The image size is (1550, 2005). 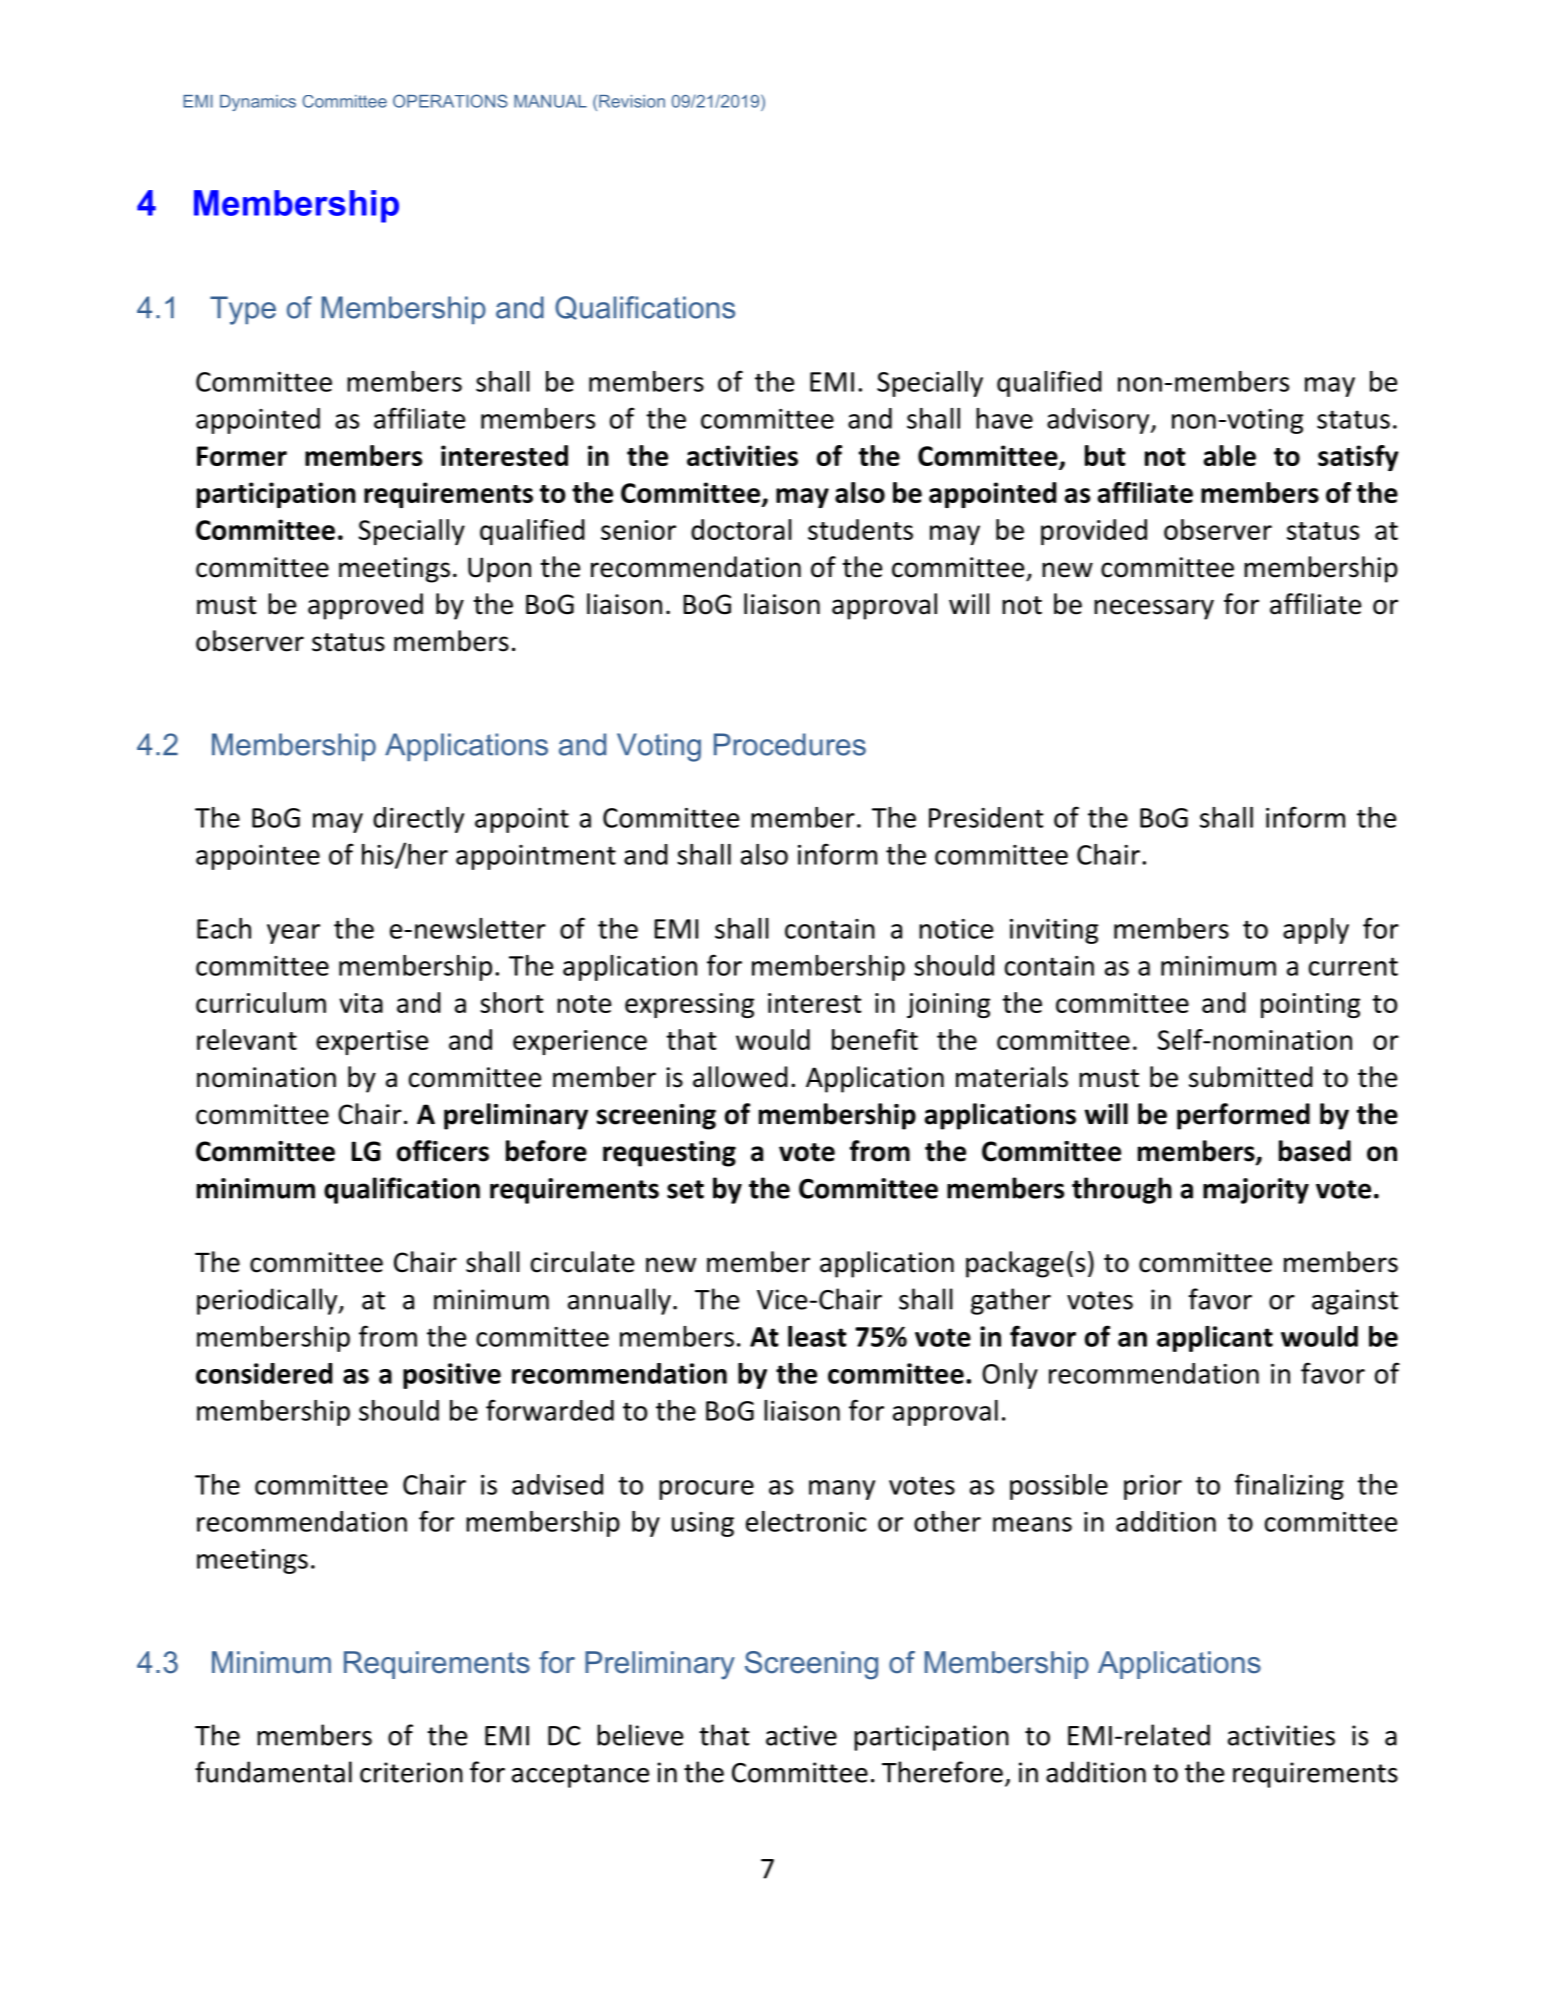 What do you see at coordinates (632, 101) in the screenshot?
I see `Revision` at bounding box center [632, 101].
